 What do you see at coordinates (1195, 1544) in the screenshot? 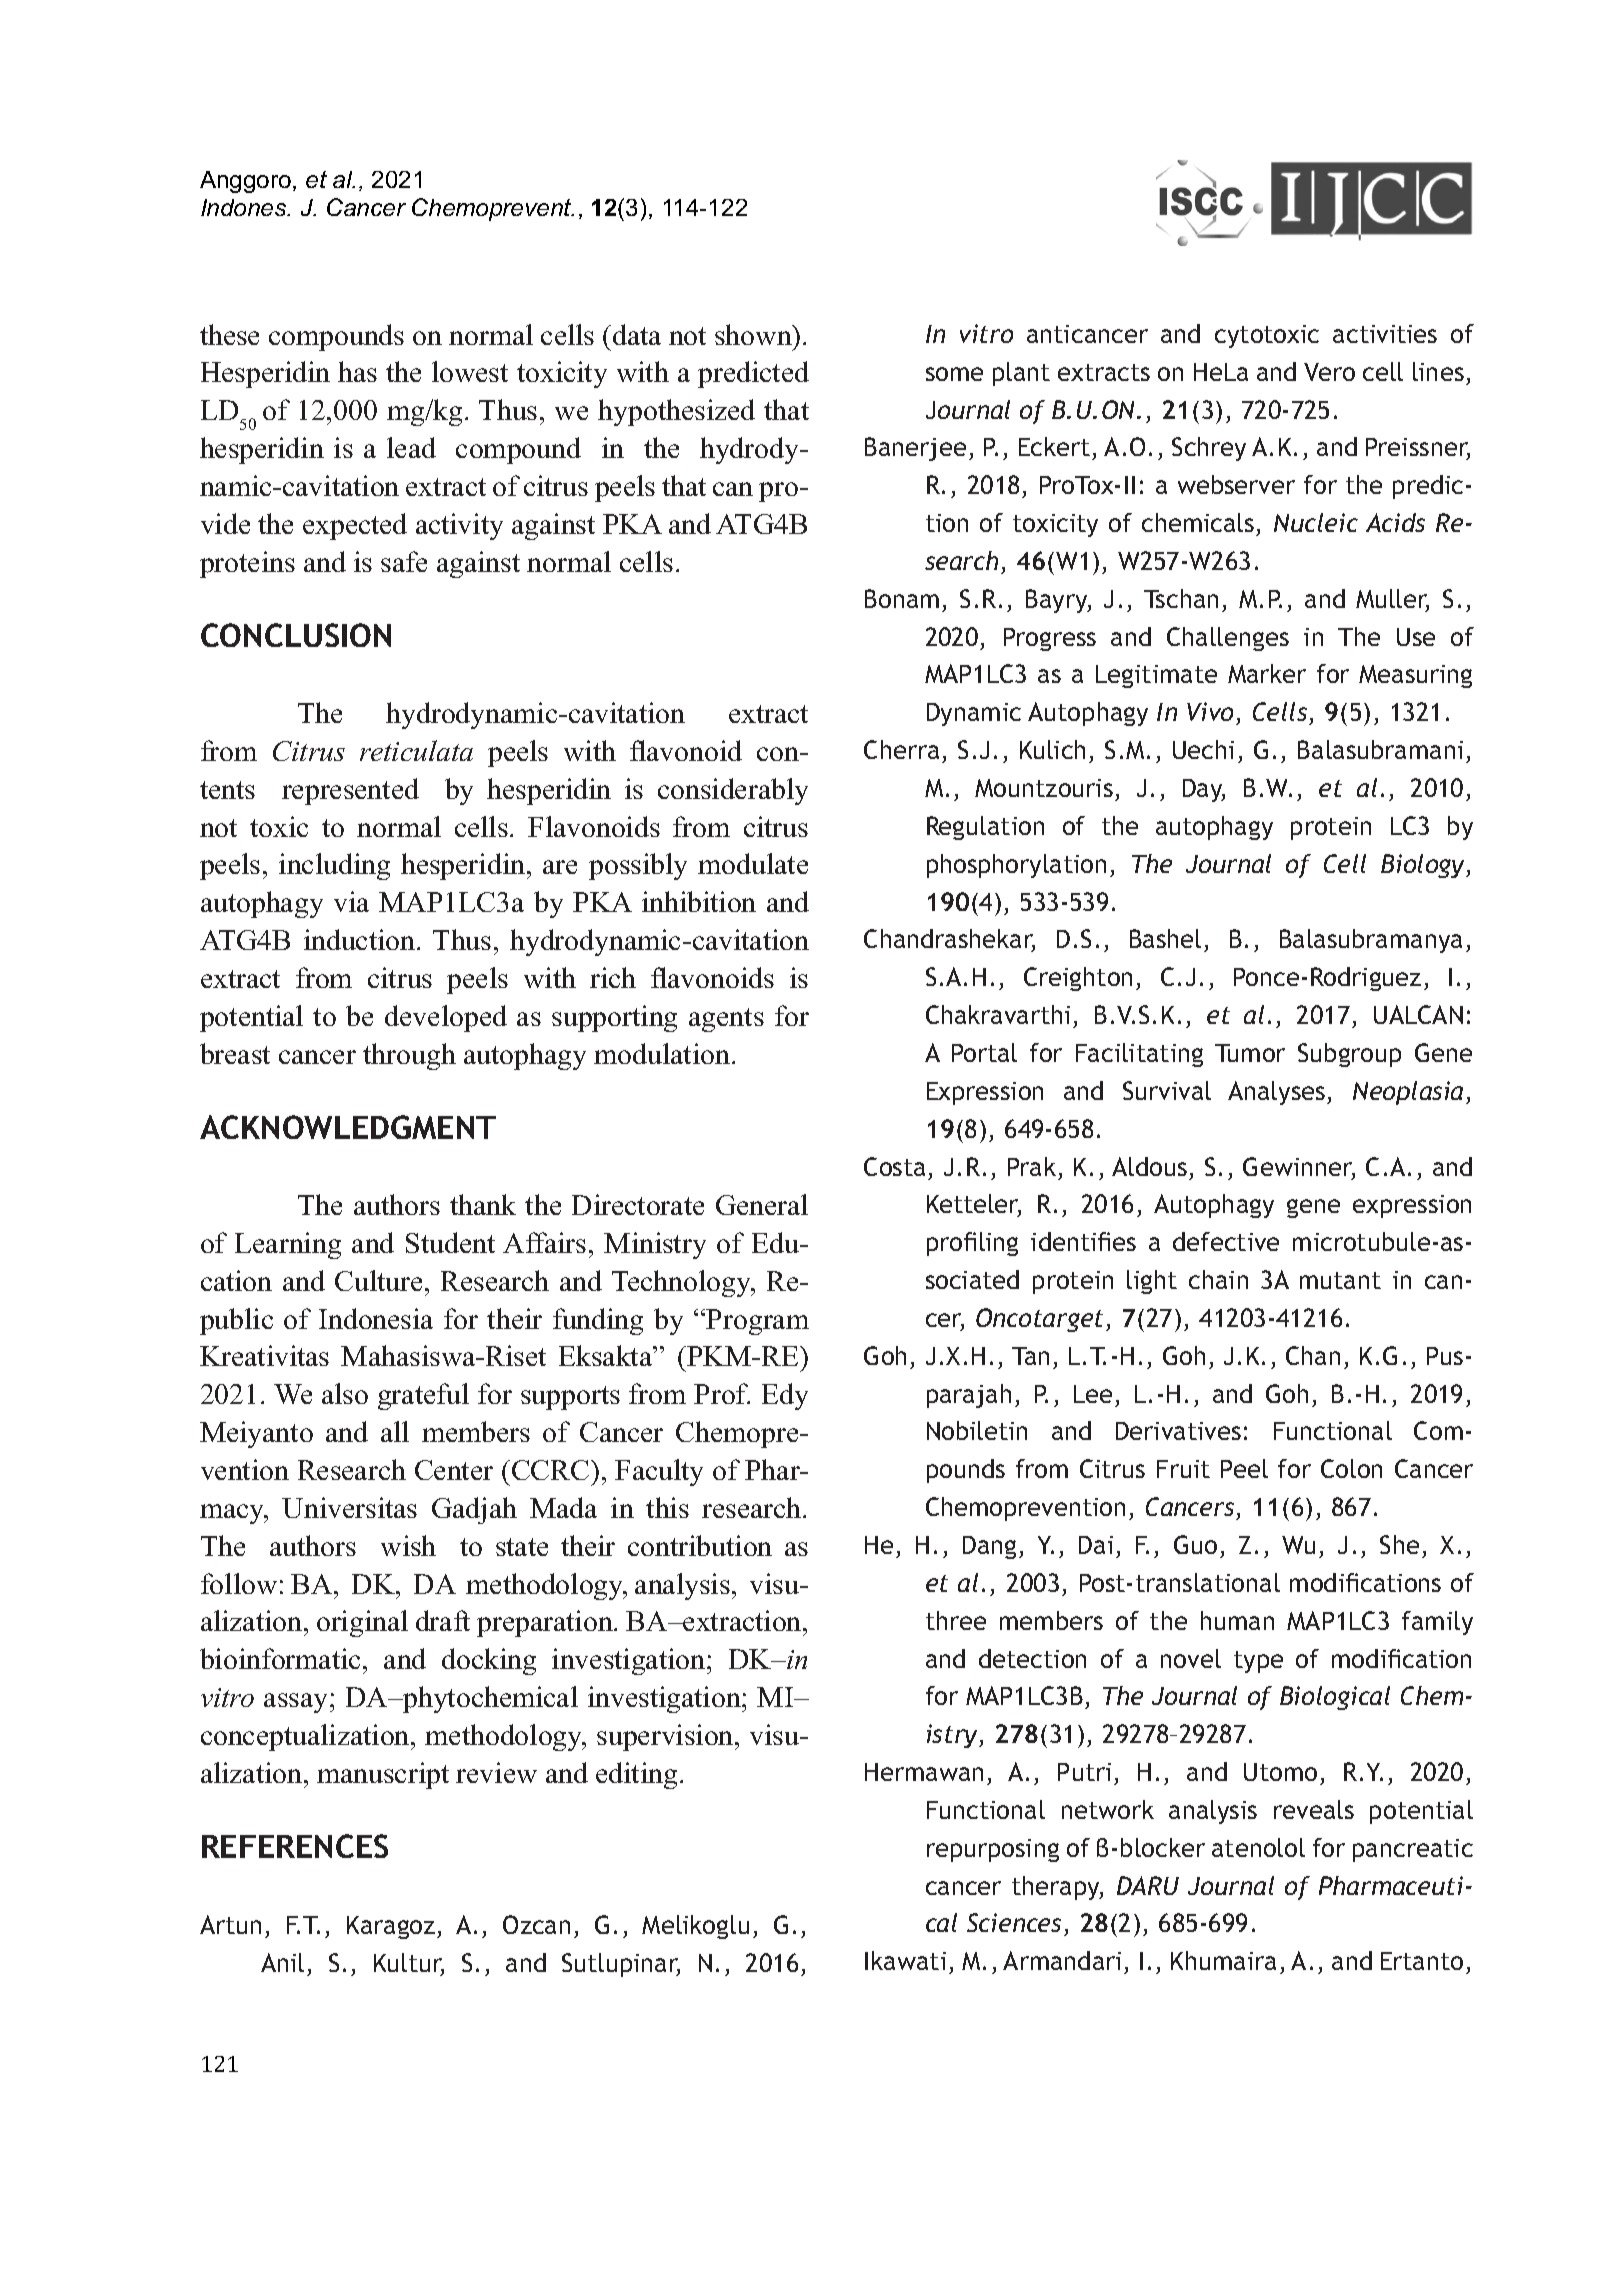
I see `Guo` at bounding box center [1195, 1544].
